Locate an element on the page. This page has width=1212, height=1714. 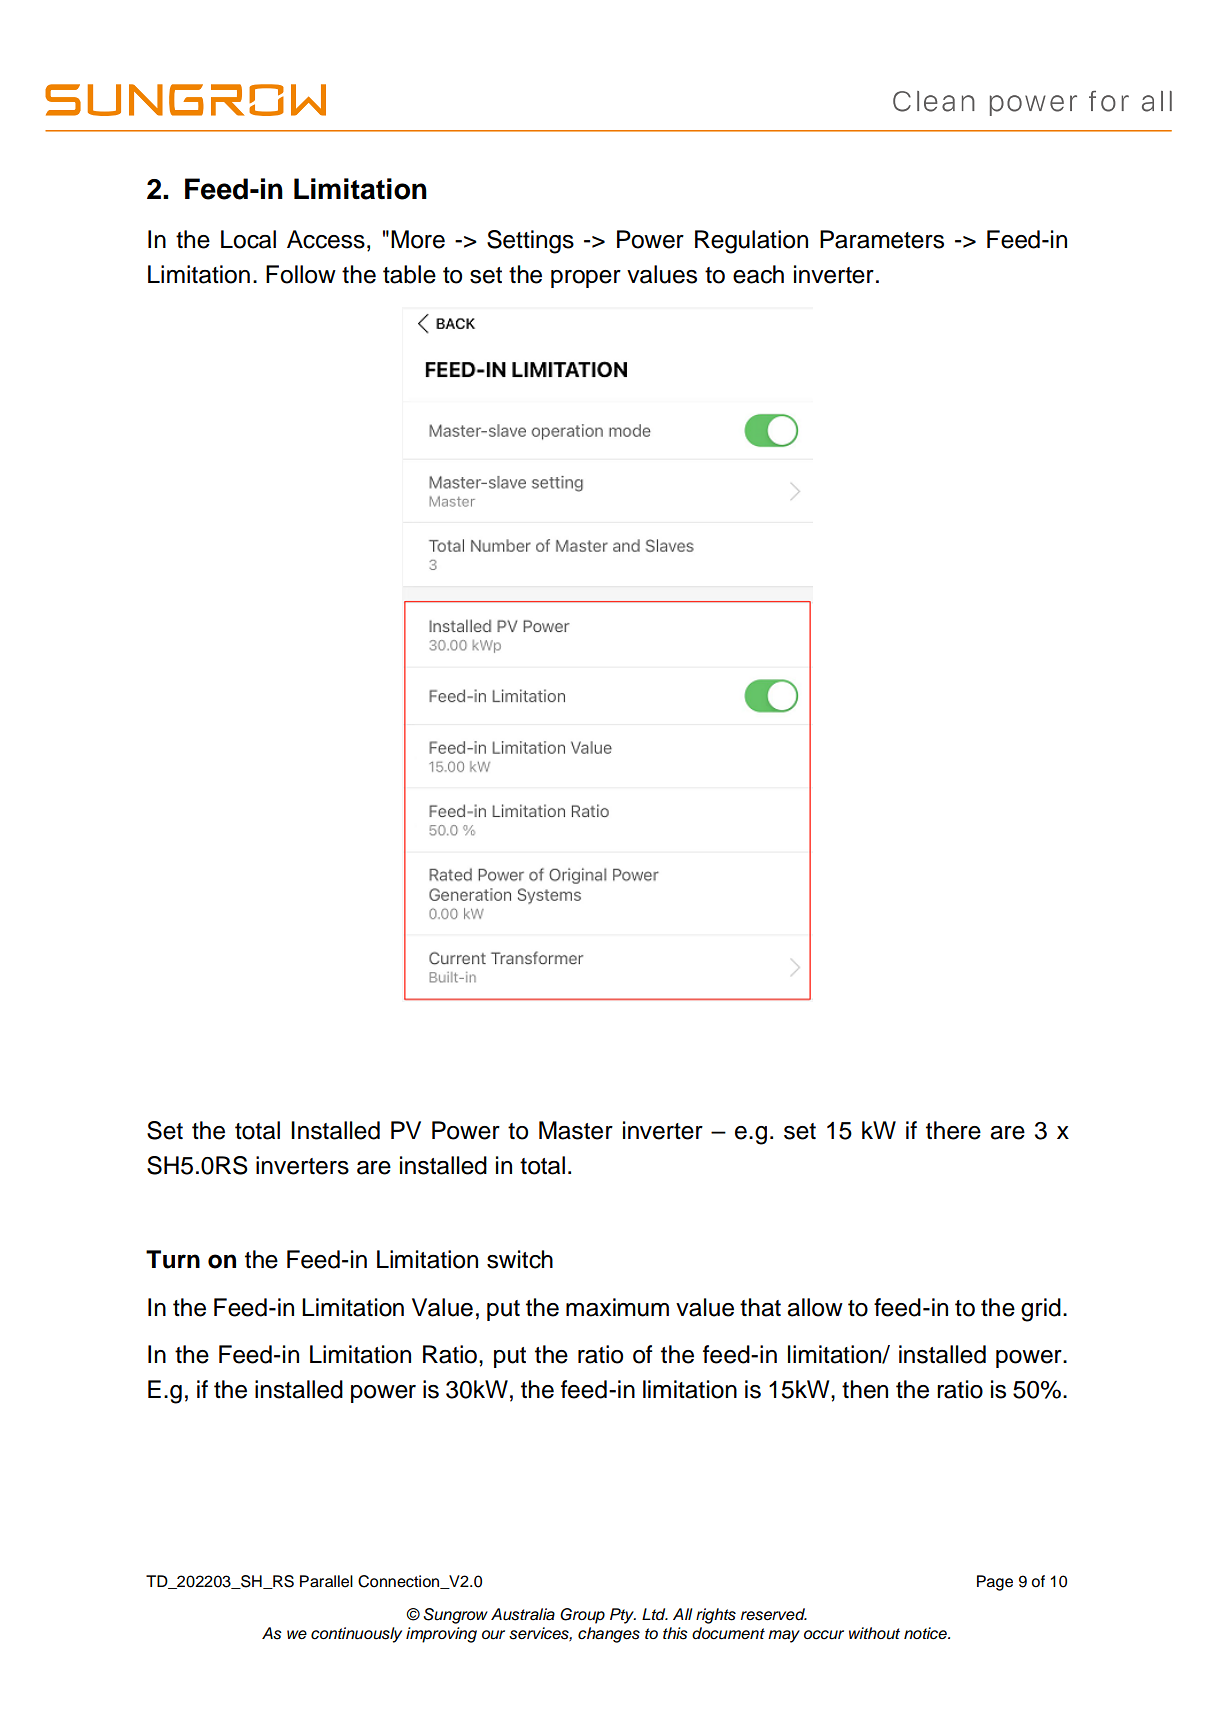
there is located at coordinates (953, 1130).
